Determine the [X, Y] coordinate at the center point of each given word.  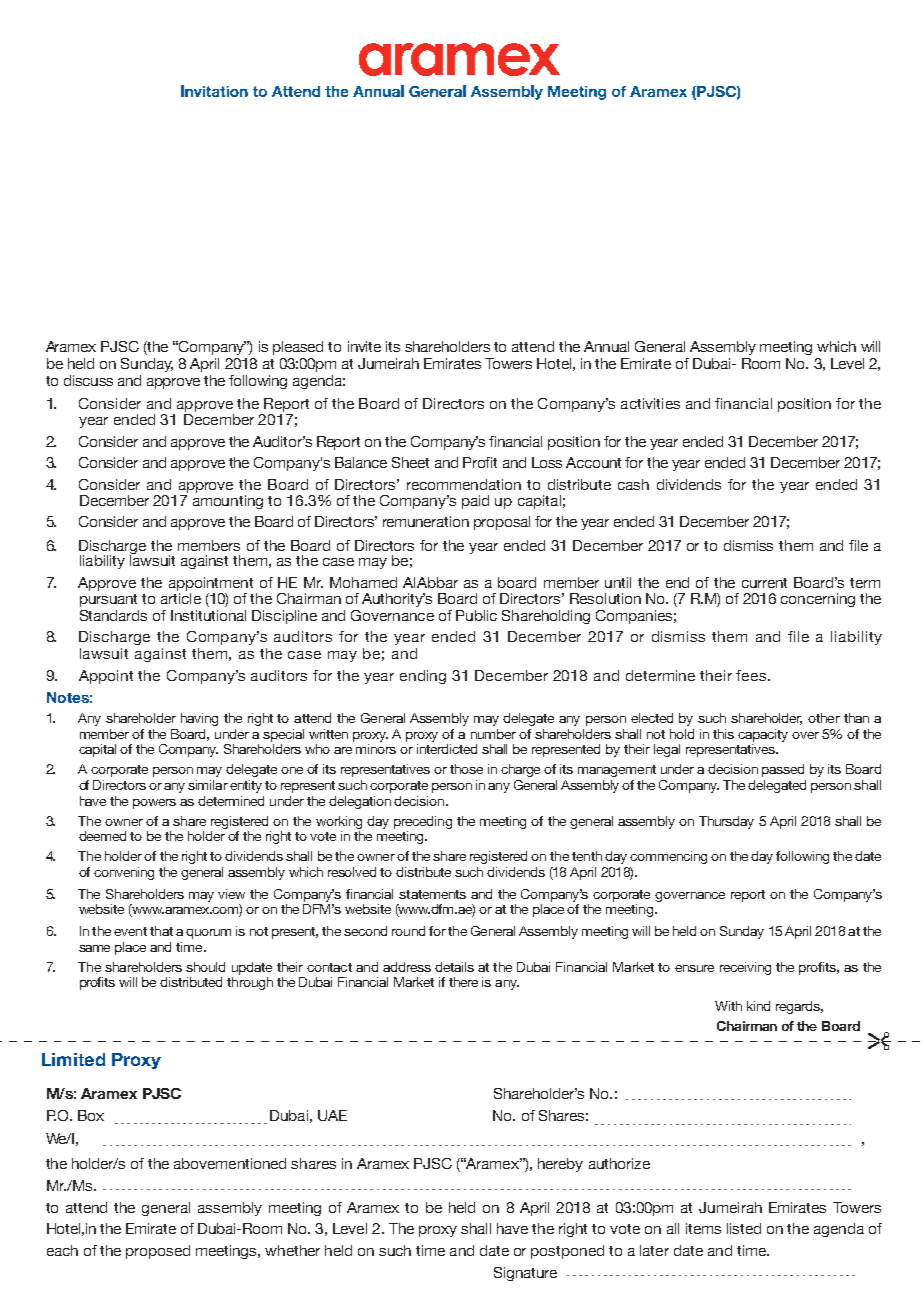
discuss [88, 380]
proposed [158, 1252]
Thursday [726, 822]
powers [154, 804]
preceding [423, 822]
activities [650, 403]
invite [364, 346]
